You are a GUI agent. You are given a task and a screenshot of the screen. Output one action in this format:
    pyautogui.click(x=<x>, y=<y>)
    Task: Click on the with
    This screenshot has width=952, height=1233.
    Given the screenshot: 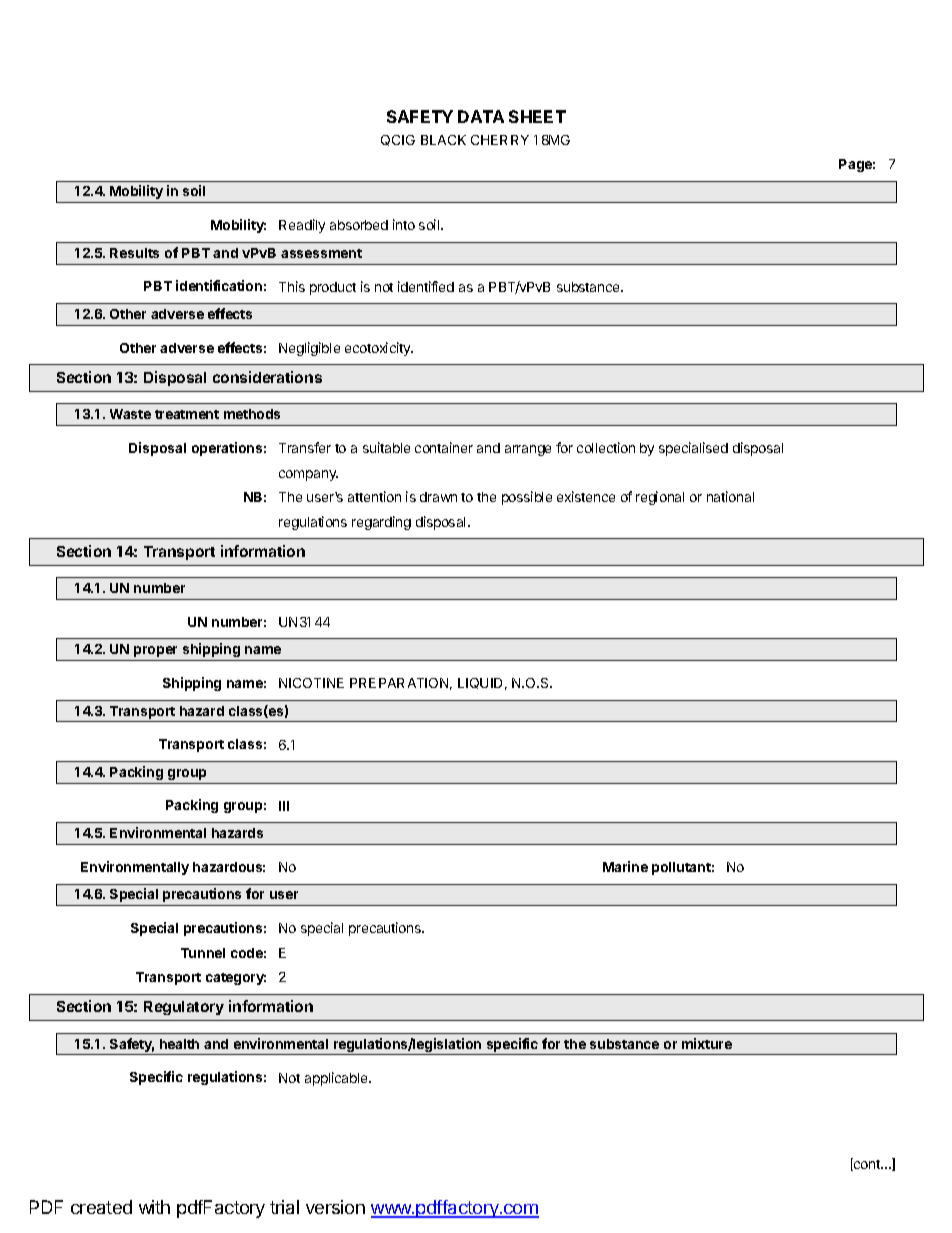 What is the action you would take?
    pyautogui.click(x=154, y=1207)
